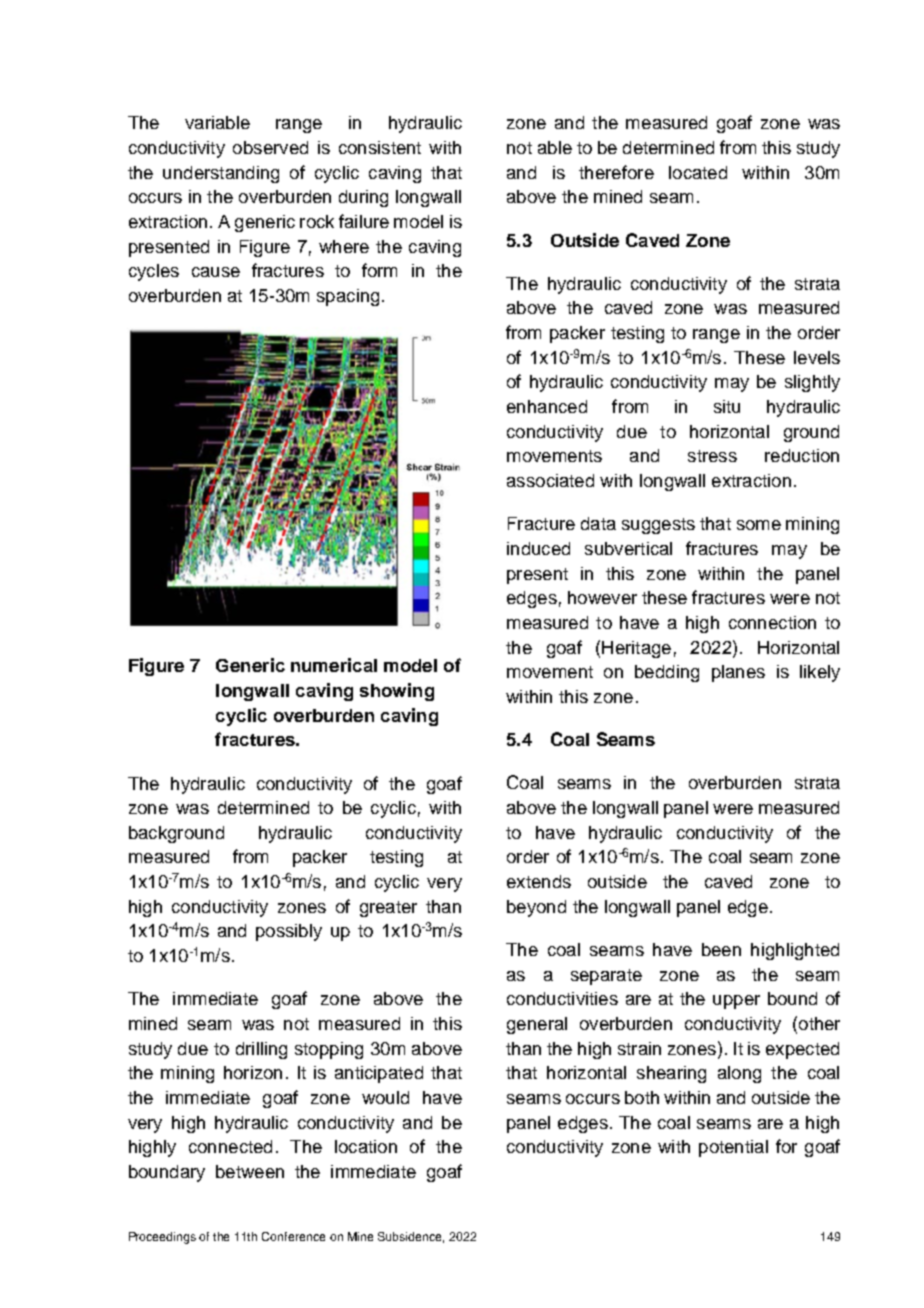  What do you see at coordinates (250, 1171) in the page?
I see `between` at bounding box center [250, 1171].
